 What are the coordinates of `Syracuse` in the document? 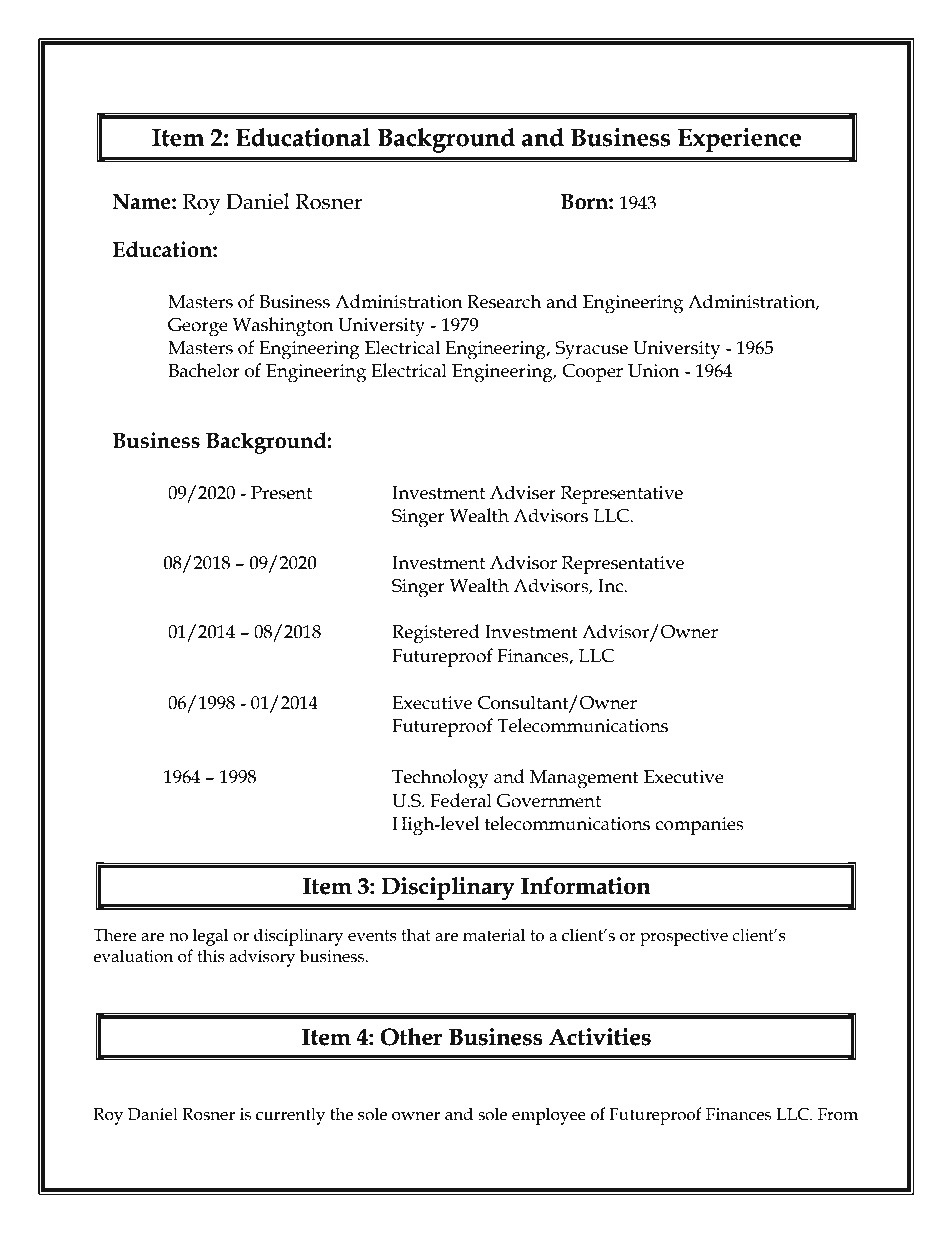 It's located at (591, 350).
